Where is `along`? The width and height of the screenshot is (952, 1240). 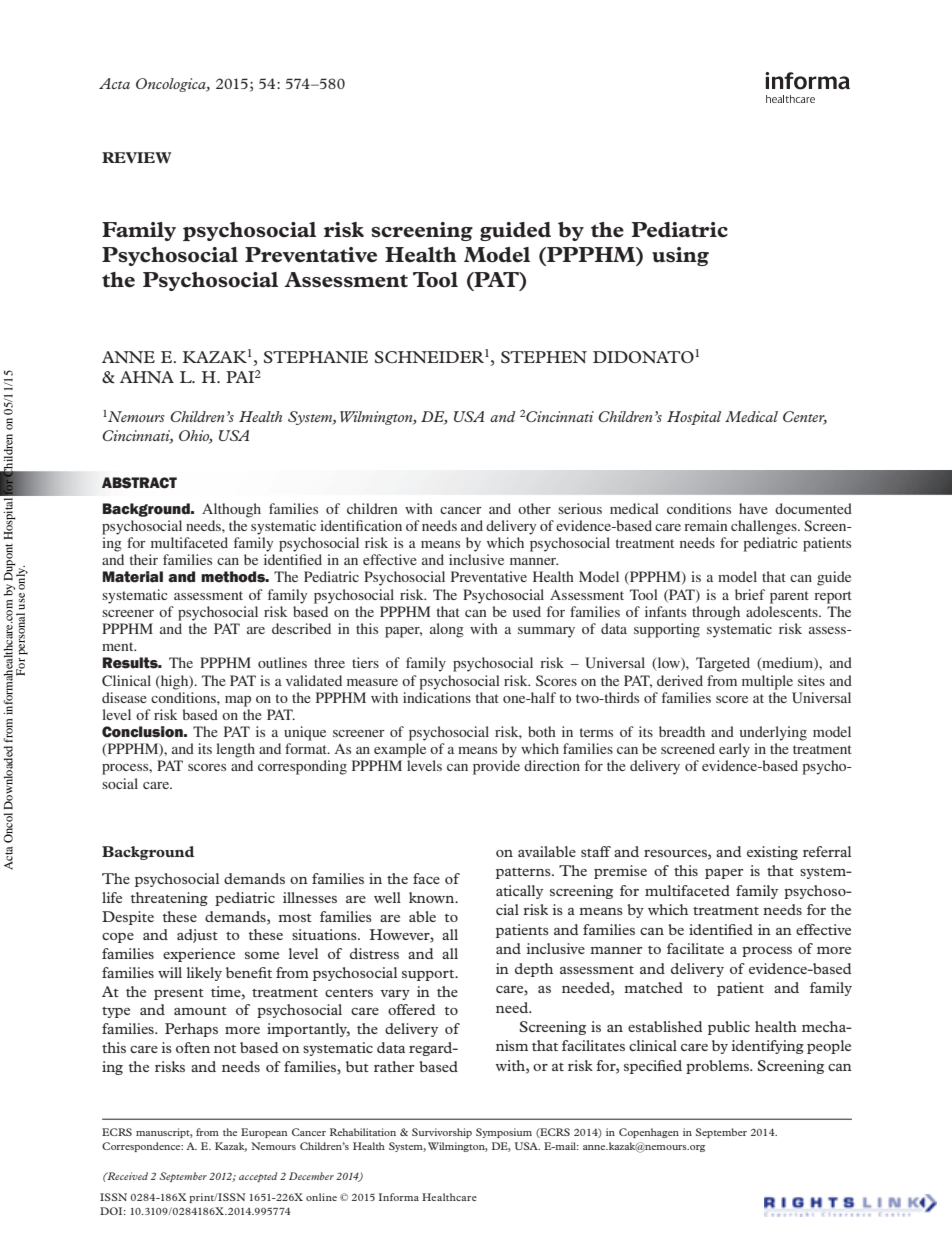
along is located at coordinates (447, 630).
